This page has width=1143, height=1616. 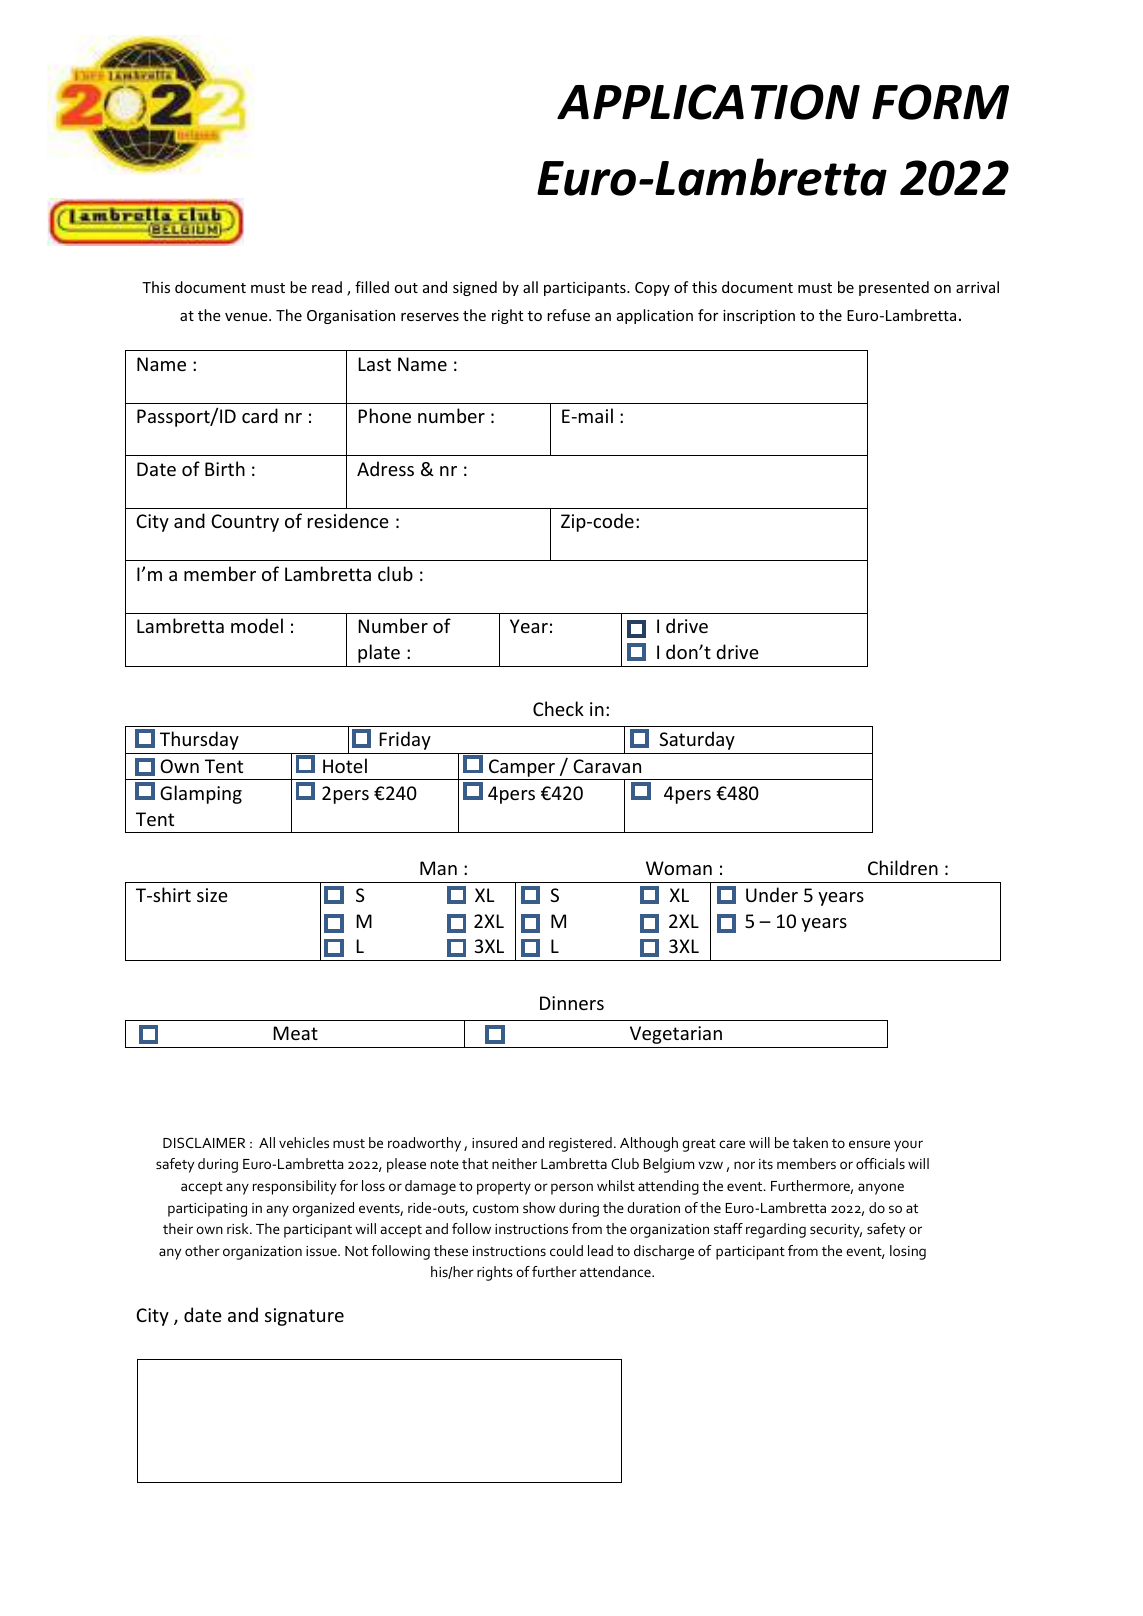 What do you see at coordinates (304, 1317) in the page?
I see `signature` at bounding box center [304, 1317].
